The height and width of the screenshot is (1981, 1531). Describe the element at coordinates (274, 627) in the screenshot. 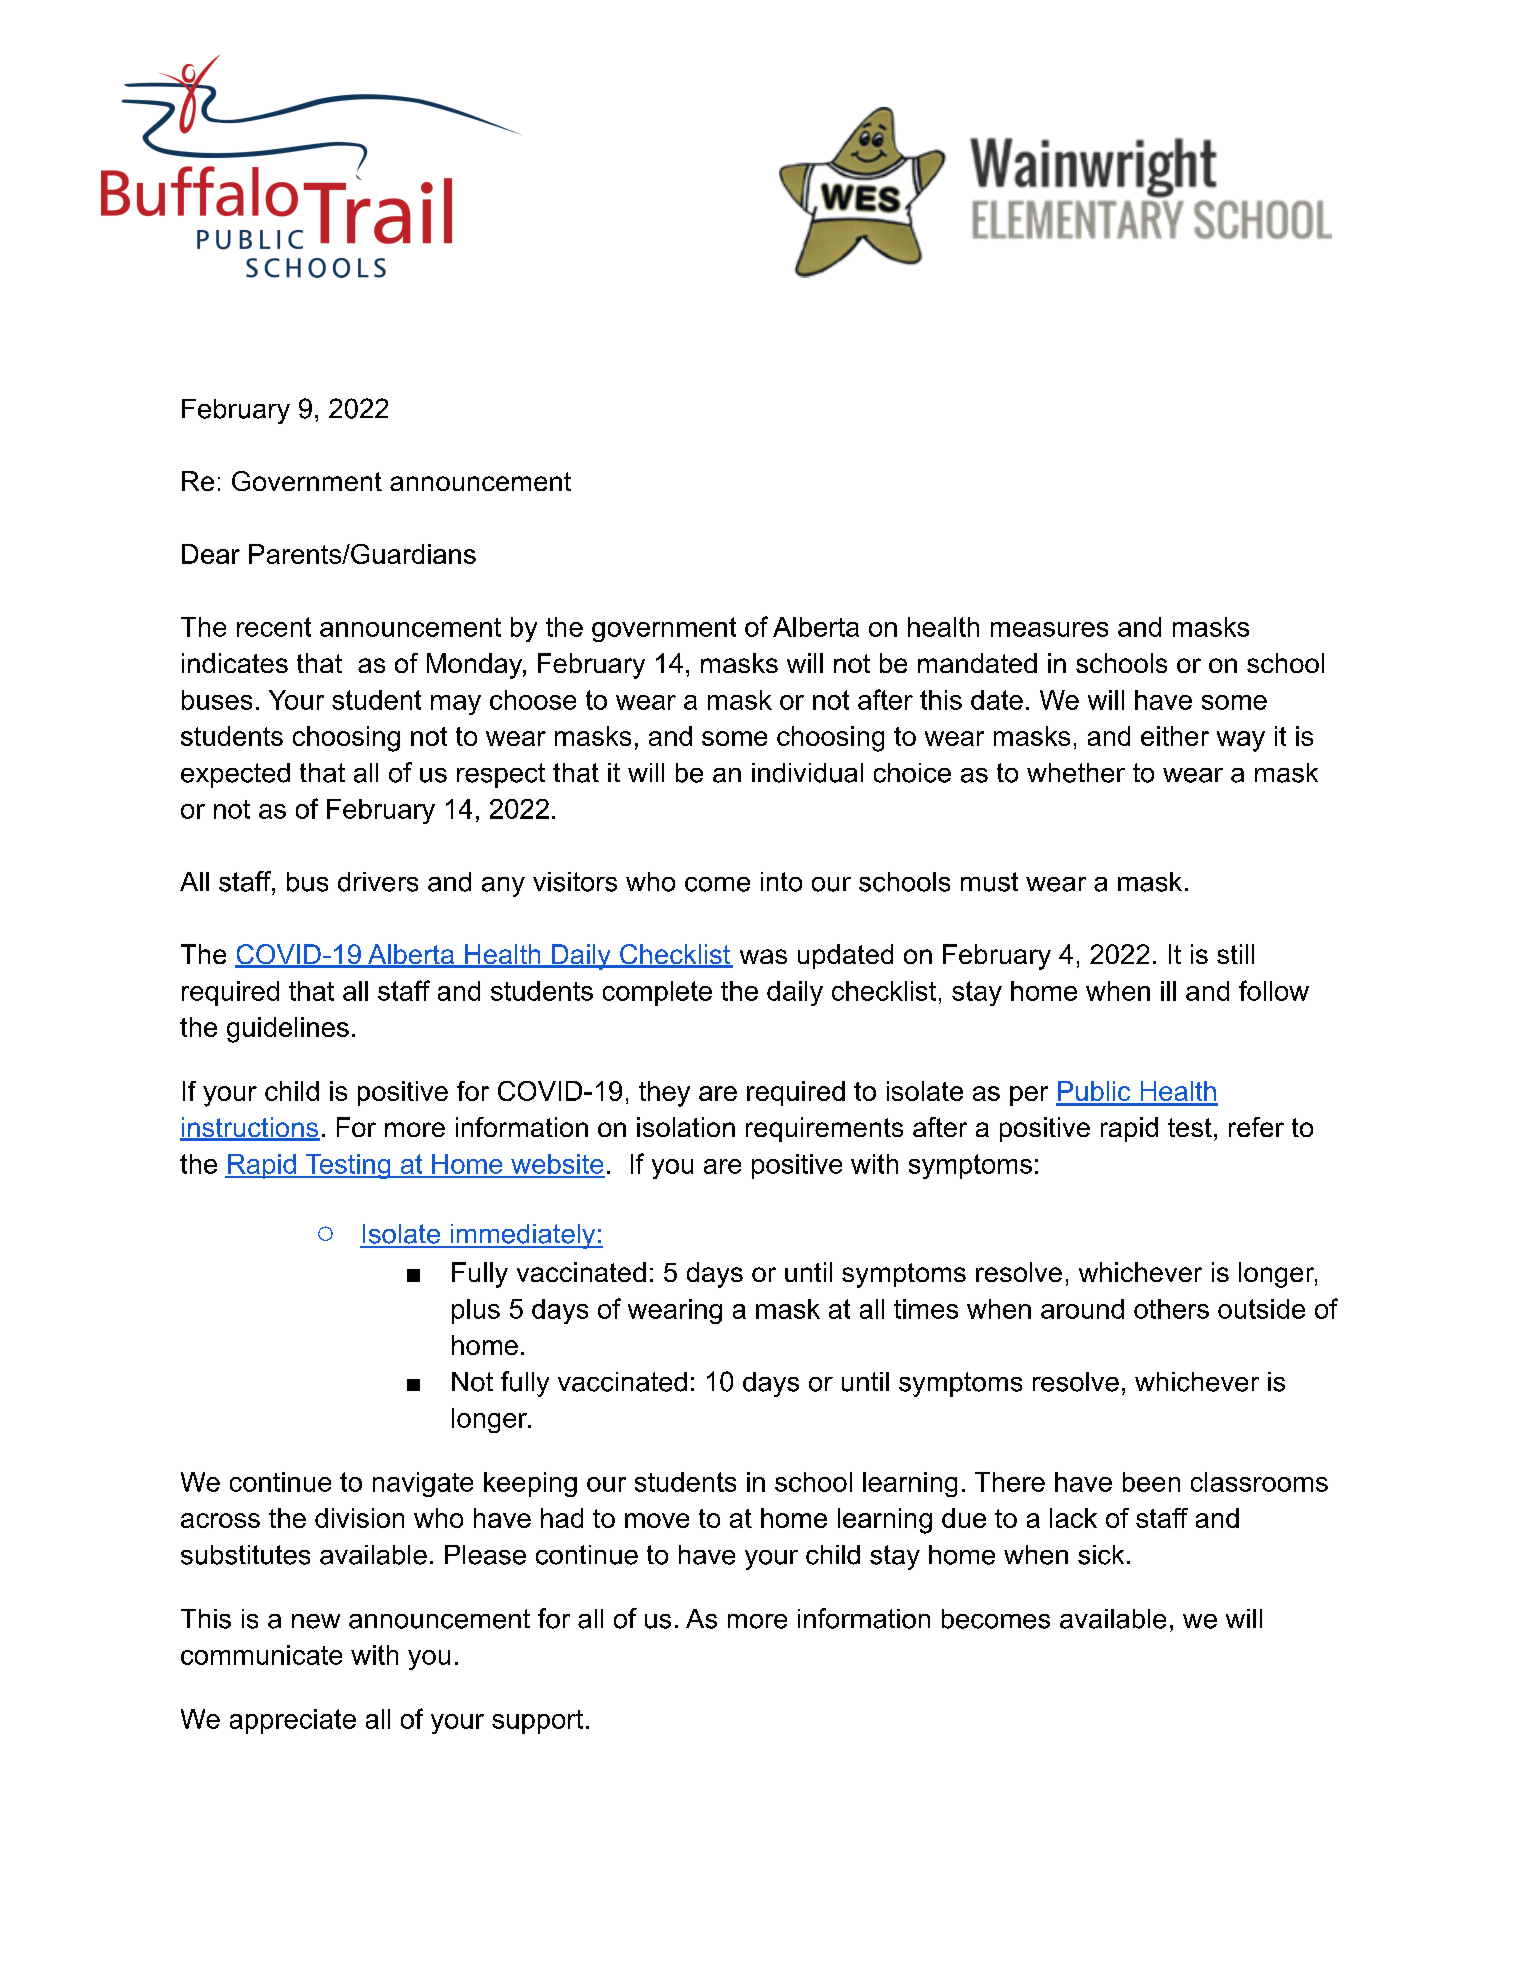

I see `recent` at that location.
